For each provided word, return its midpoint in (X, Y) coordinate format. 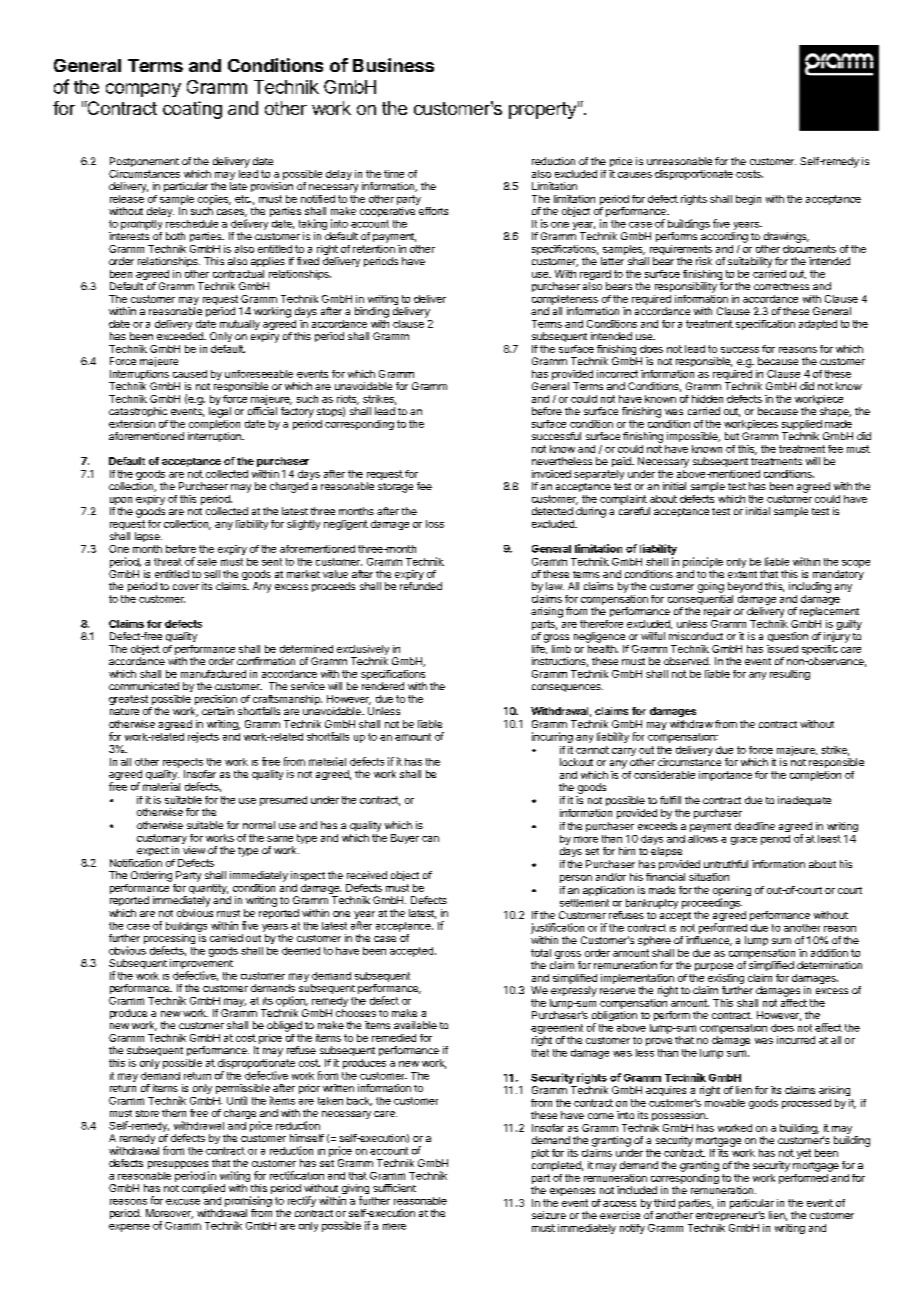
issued (782, 649)
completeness (565, 300)
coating (192, 110)
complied (203, 1189)
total (541, 953)
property (542, 110)
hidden (707, 399)
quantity (207, 890)
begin (748, 200)
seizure (549, 1215)
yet (804, 1154)
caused (190, 374)
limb (561, 649)
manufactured (213, 674)
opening (732, 892)
